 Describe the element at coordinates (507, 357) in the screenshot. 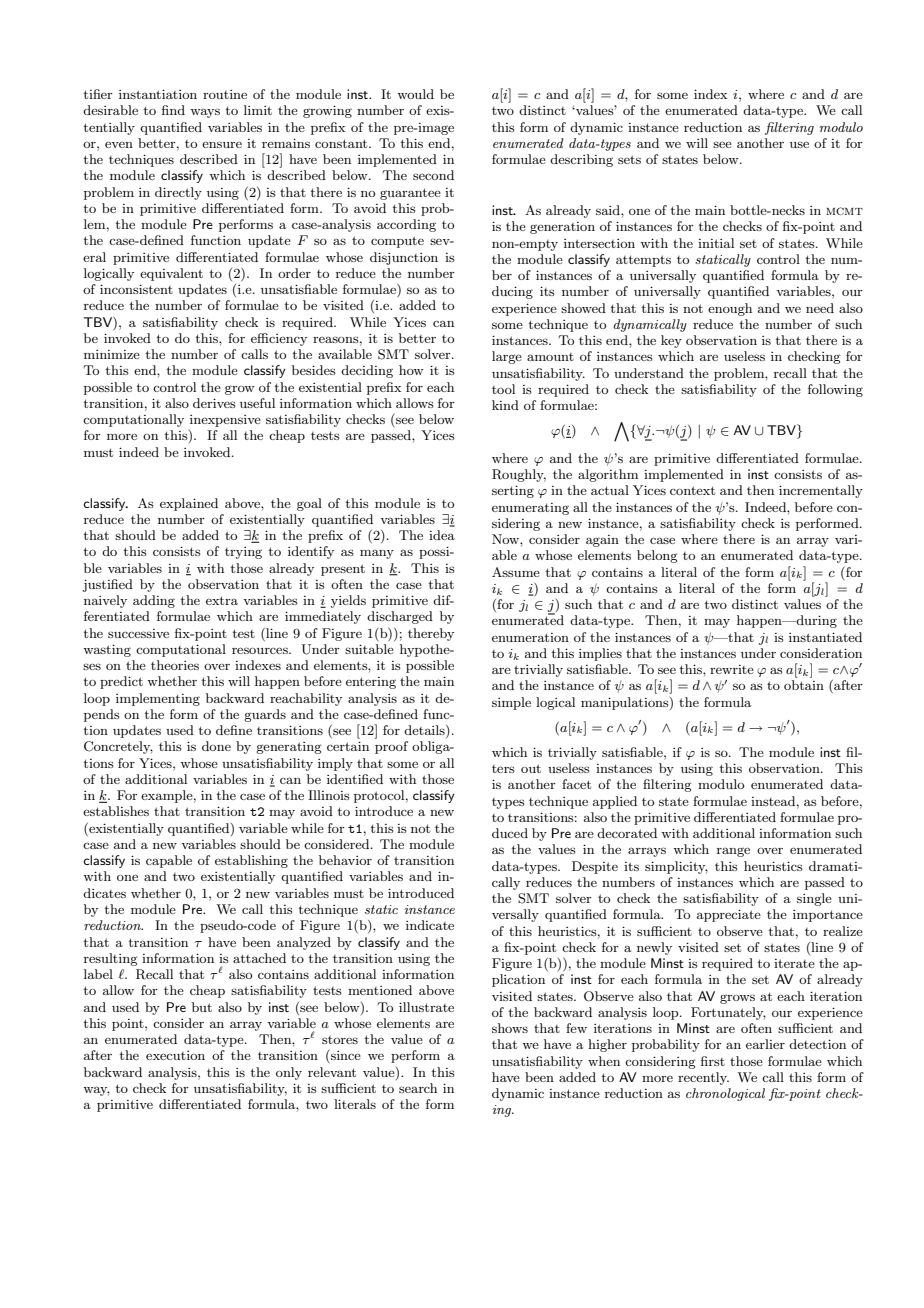

I see `large` at that location.
